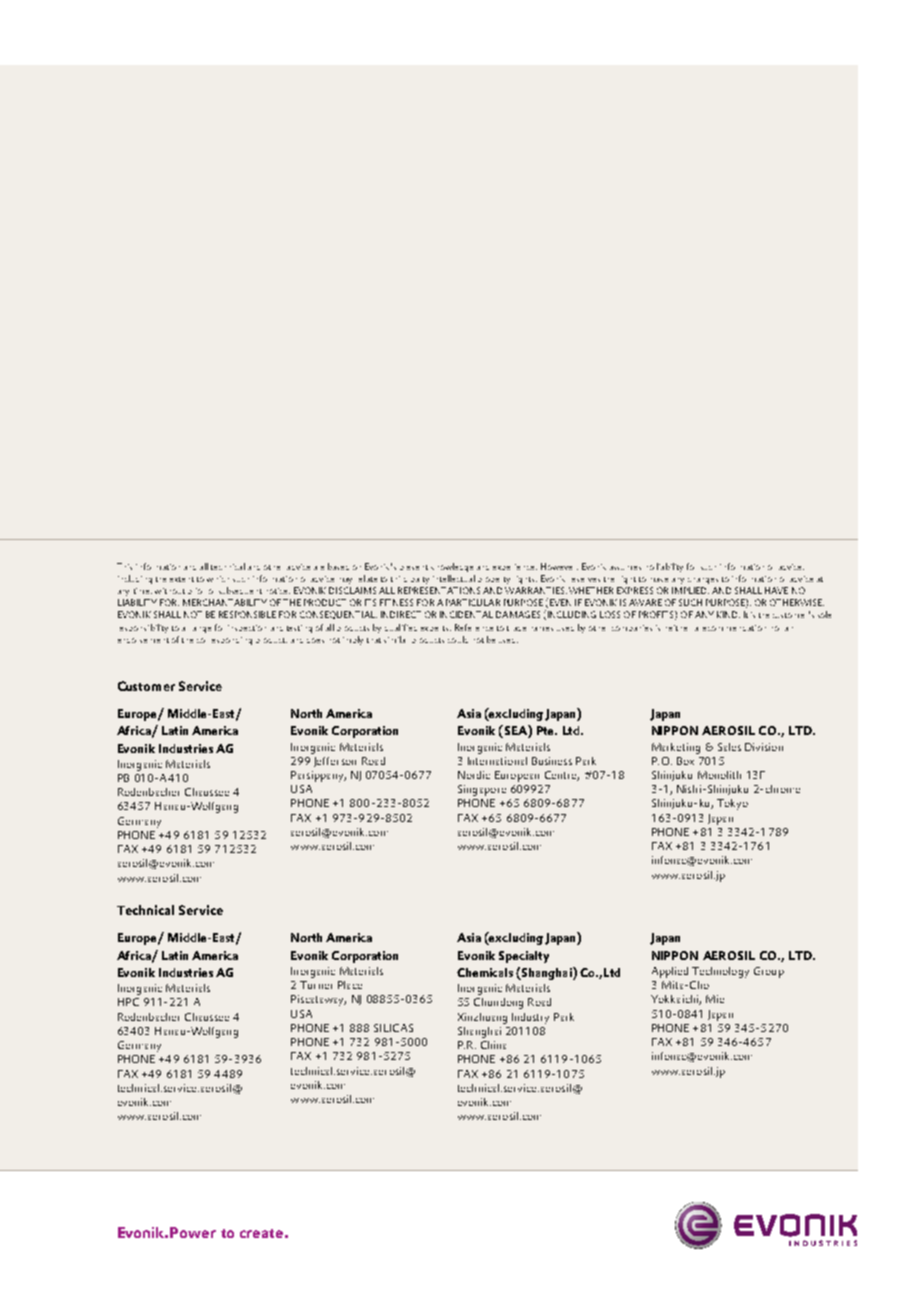 Image resolution: width=924 pixels, height=1308 pixels. What do you see at coordinates (720, 972) in the screenshot?
I see `Technology` at bounding box center [720, 972].
